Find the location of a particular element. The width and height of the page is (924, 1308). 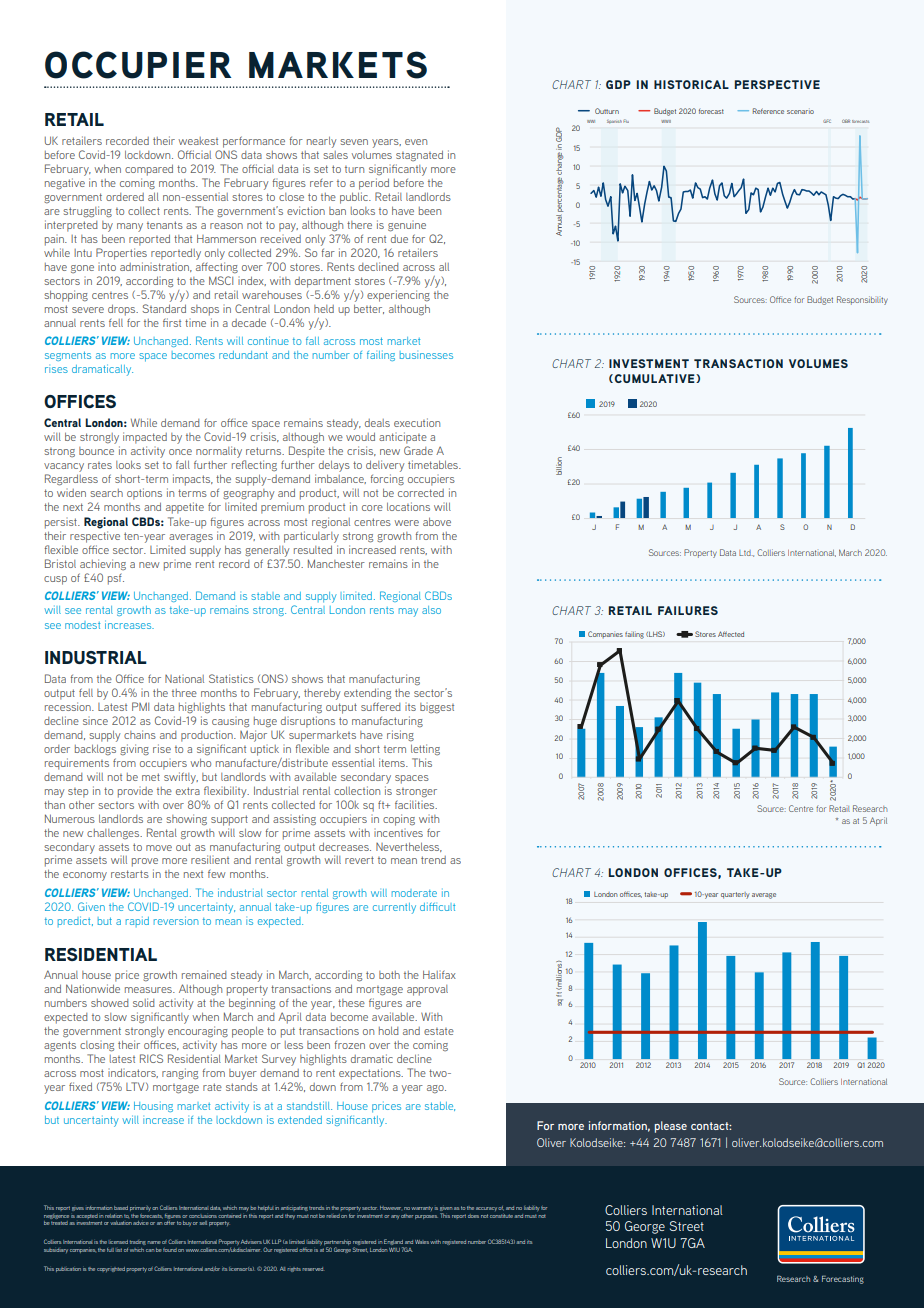

does is located at coordinates (473, 1216).
